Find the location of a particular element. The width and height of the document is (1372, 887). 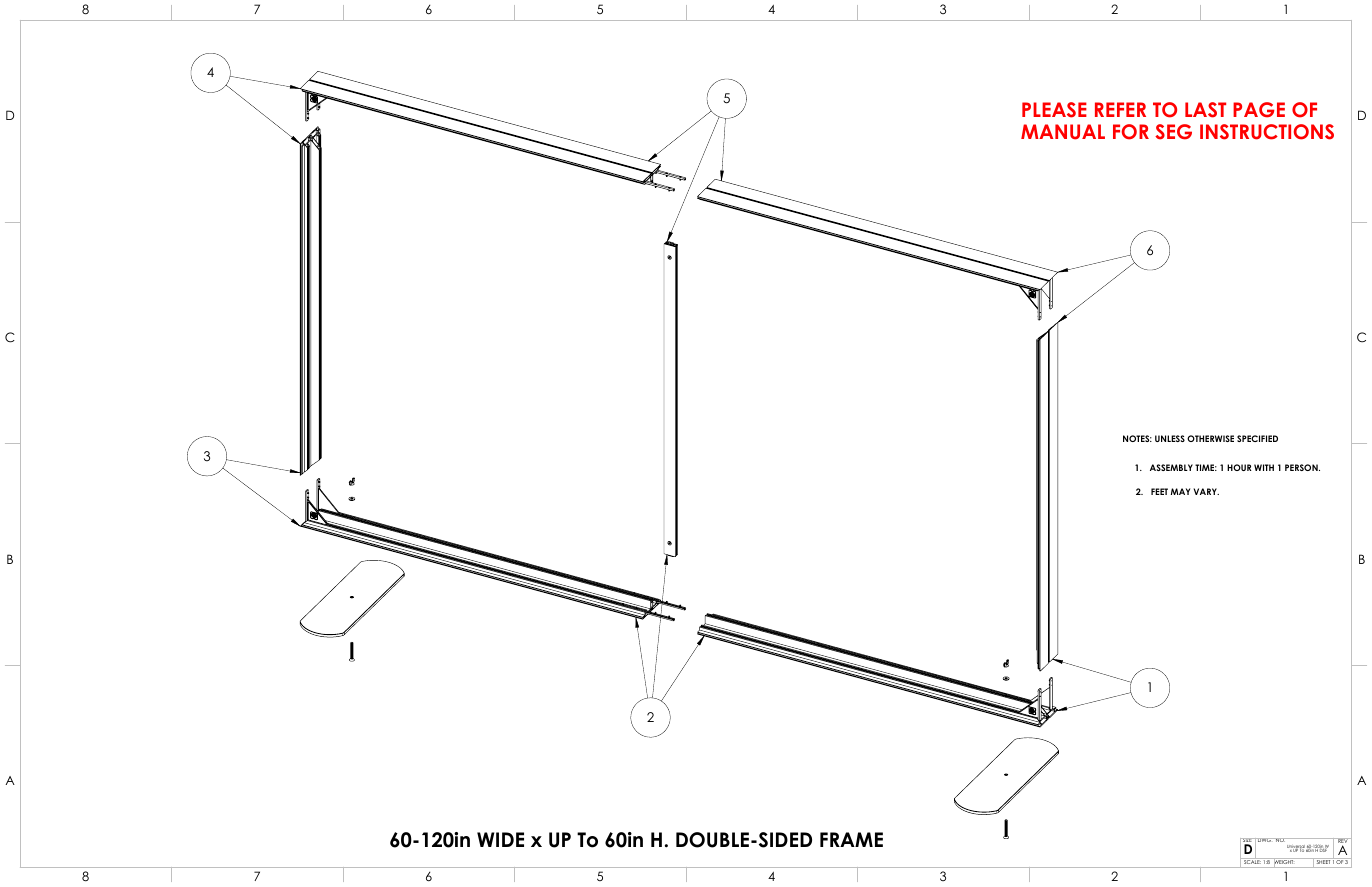

WEIGHT is located at coordinates (1284, 862).
